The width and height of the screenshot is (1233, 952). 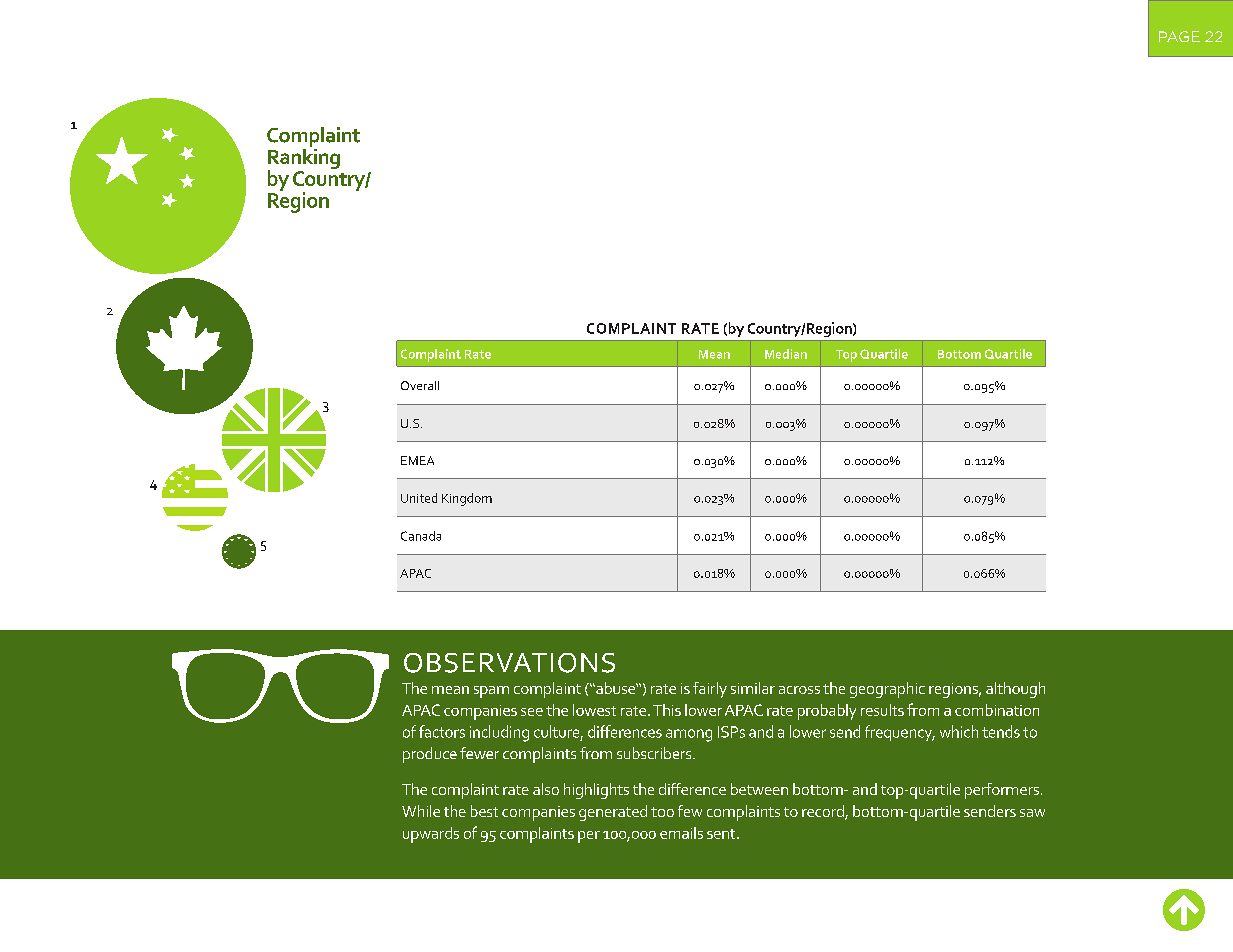 What do you see at coordinates (786, 354) in the screenshot?
I see `Median` at bounding box center [786, 354].
